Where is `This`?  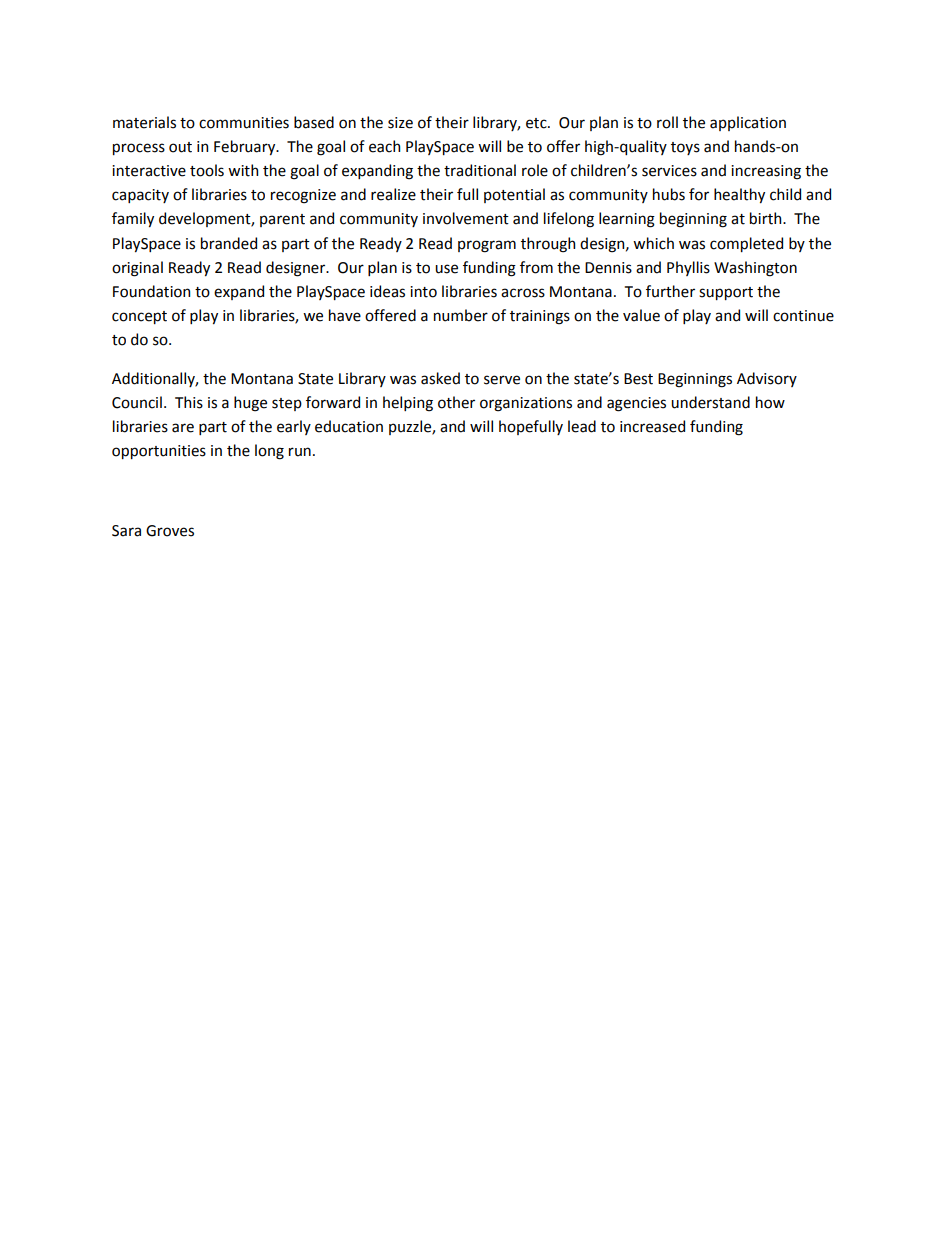 This is located at coordinates (189, 402).
